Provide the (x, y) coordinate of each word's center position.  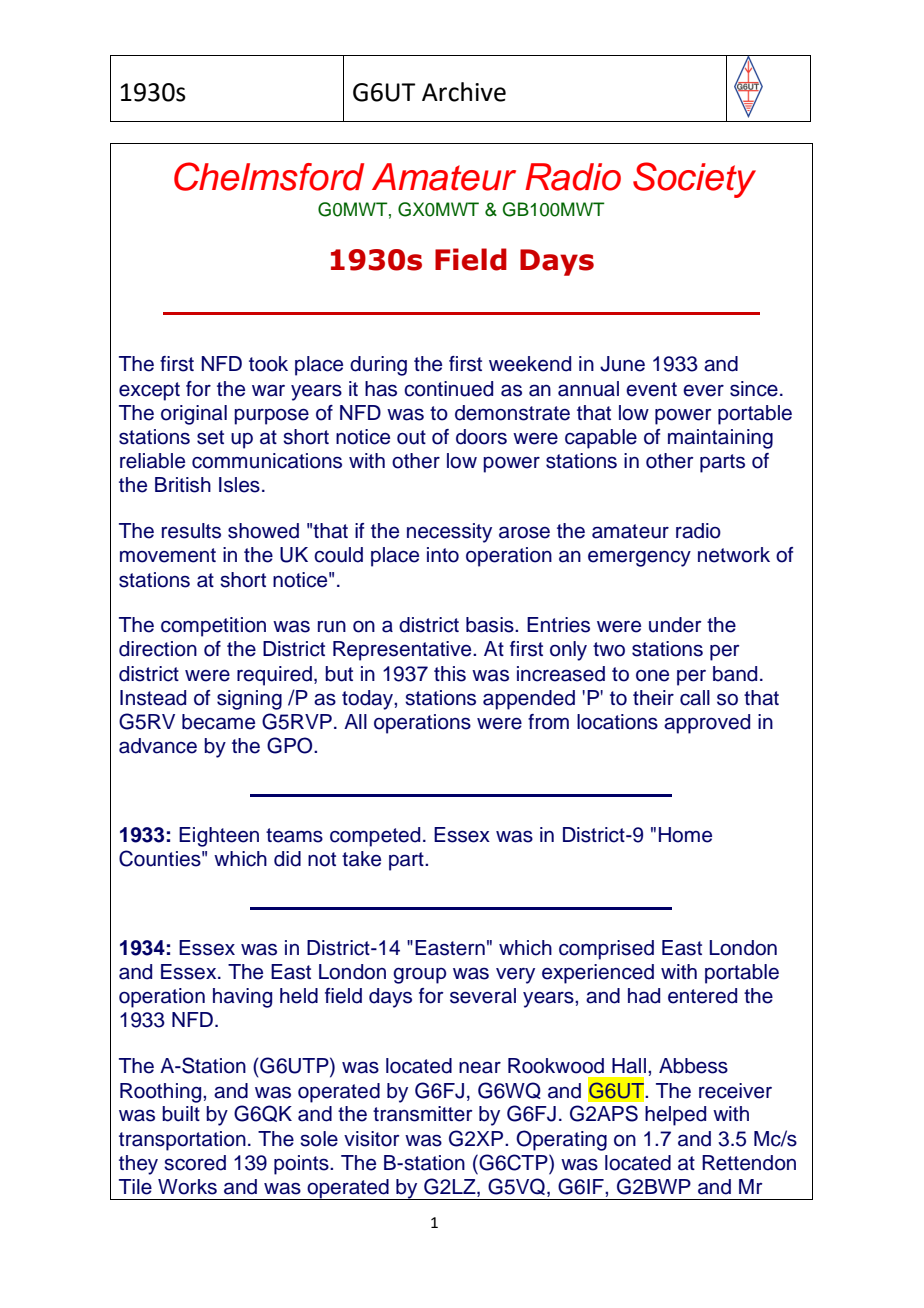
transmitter (423, 1114)
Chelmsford (269, 176)
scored (195, 1163)
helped (675, 1116)
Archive (464, 92)
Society (694, 180)
